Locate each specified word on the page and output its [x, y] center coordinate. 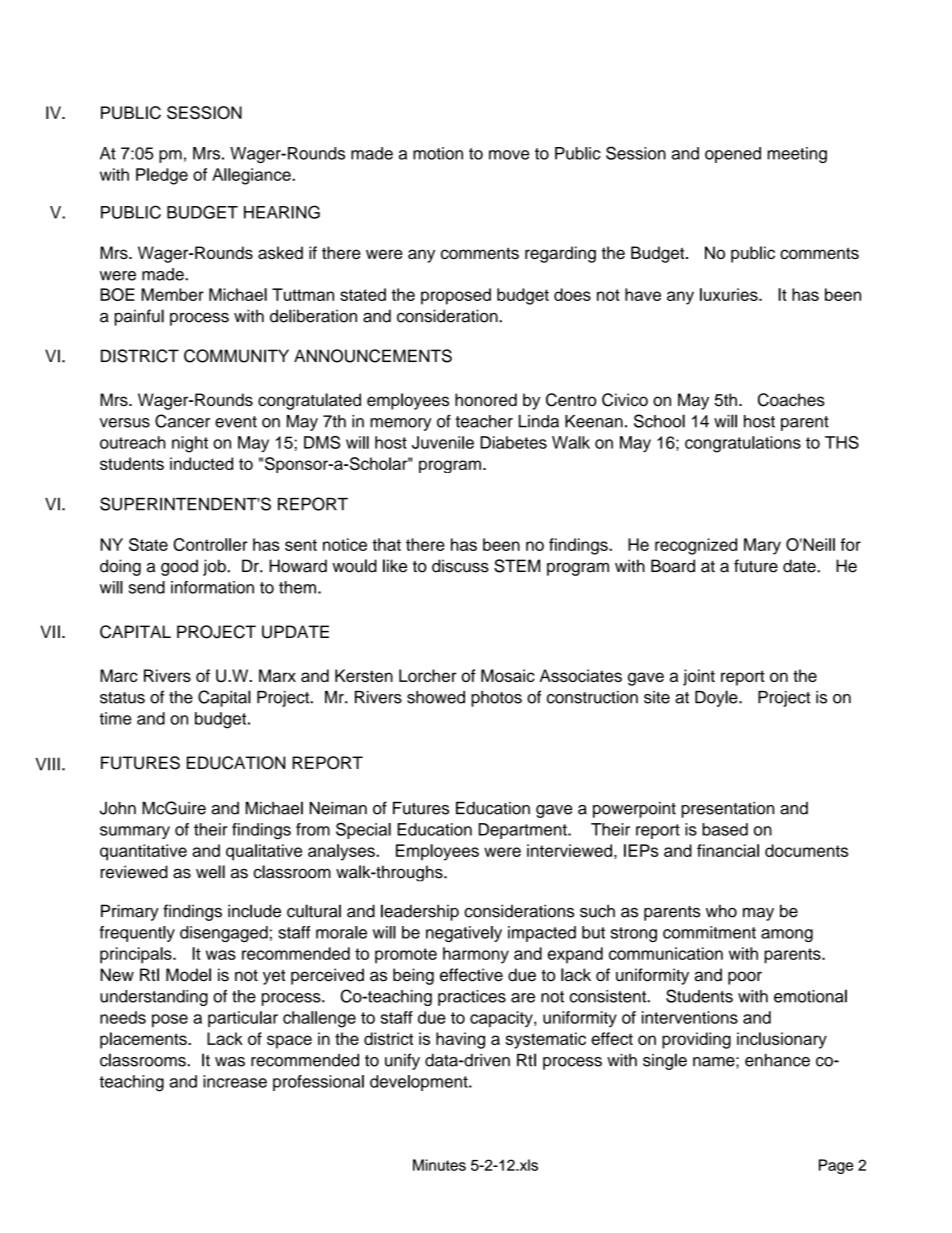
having [460, 1040]
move [509, 155]
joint [699, 677]
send [147, 587]
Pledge [162, 176]
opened [733, 155]
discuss [460, 566]
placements [144, 1040]
